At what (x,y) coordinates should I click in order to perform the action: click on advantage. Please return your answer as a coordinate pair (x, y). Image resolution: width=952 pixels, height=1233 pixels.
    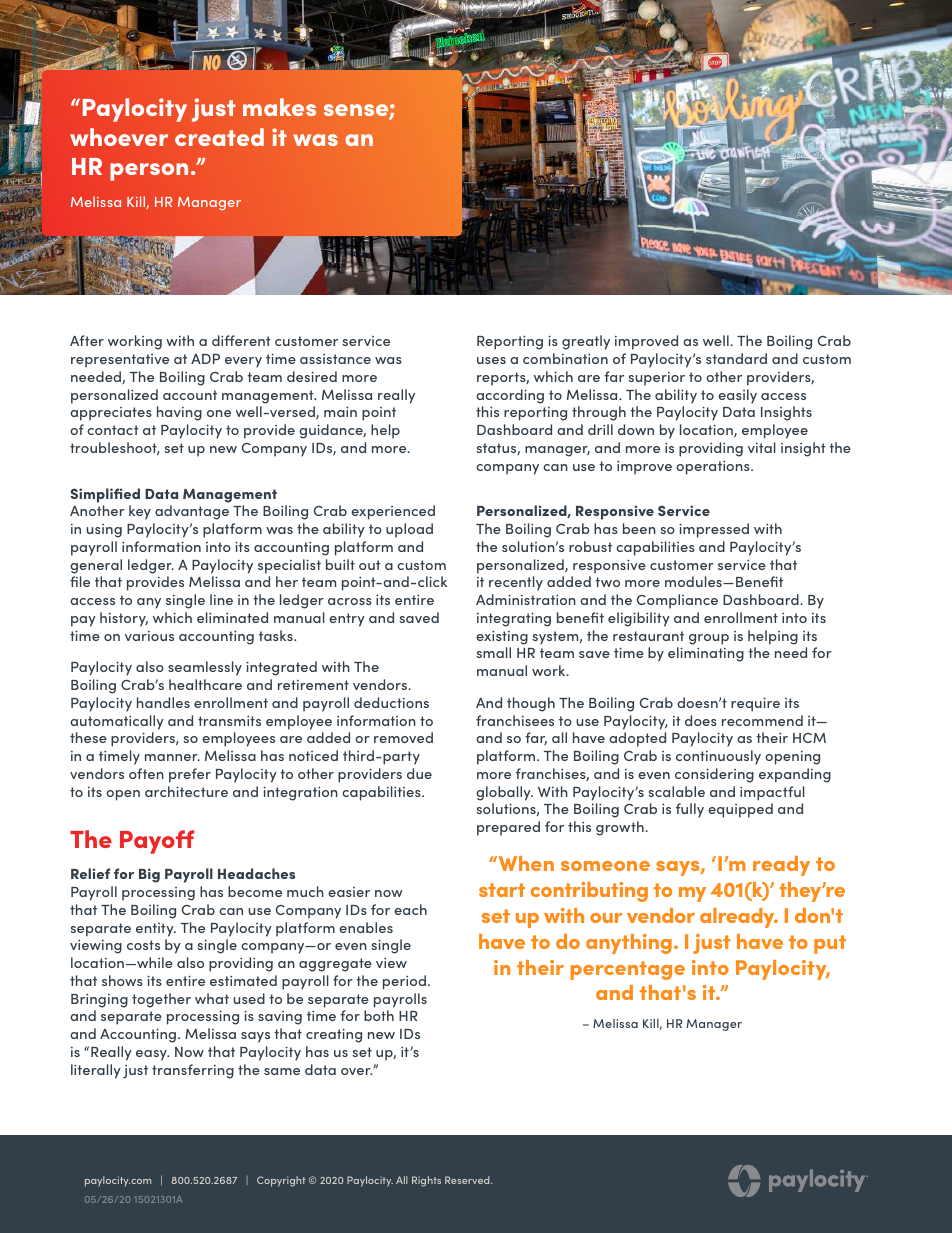
    Looking at the image, I should click on (192, 512).
